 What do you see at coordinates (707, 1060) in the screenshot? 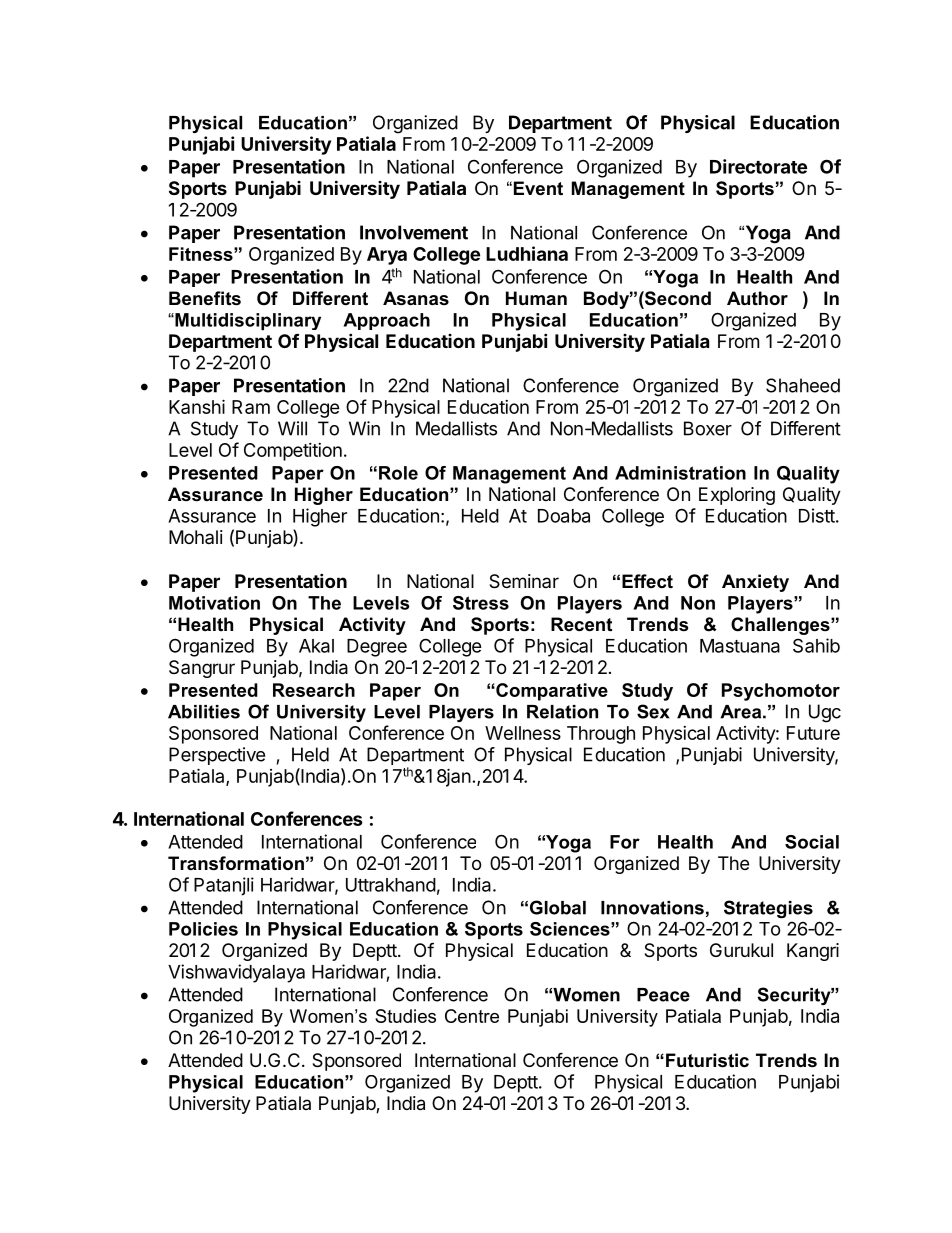
I see `Futuristic` at bounding box center [707, 1060].
